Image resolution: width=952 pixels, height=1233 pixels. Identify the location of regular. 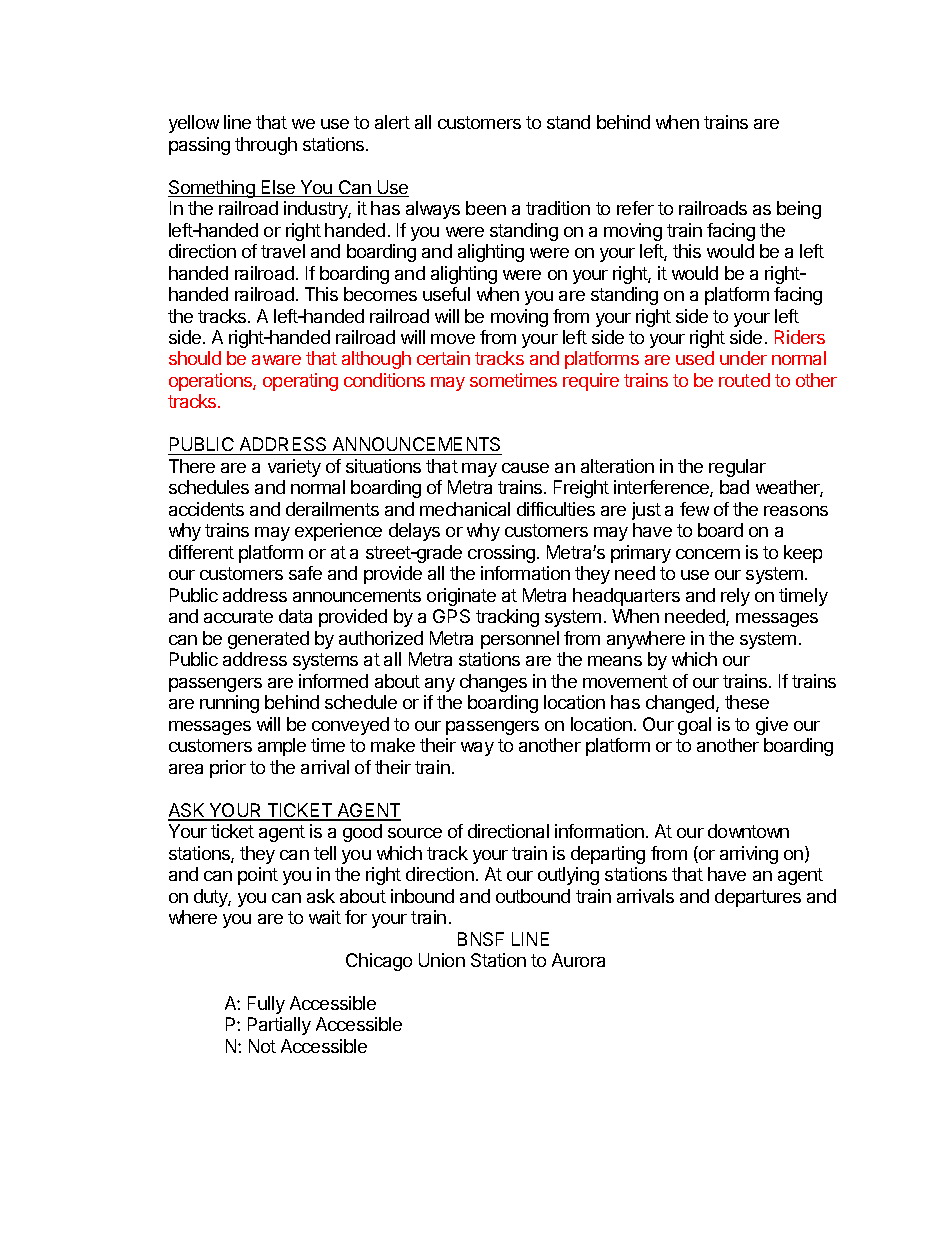
(737, 468).
